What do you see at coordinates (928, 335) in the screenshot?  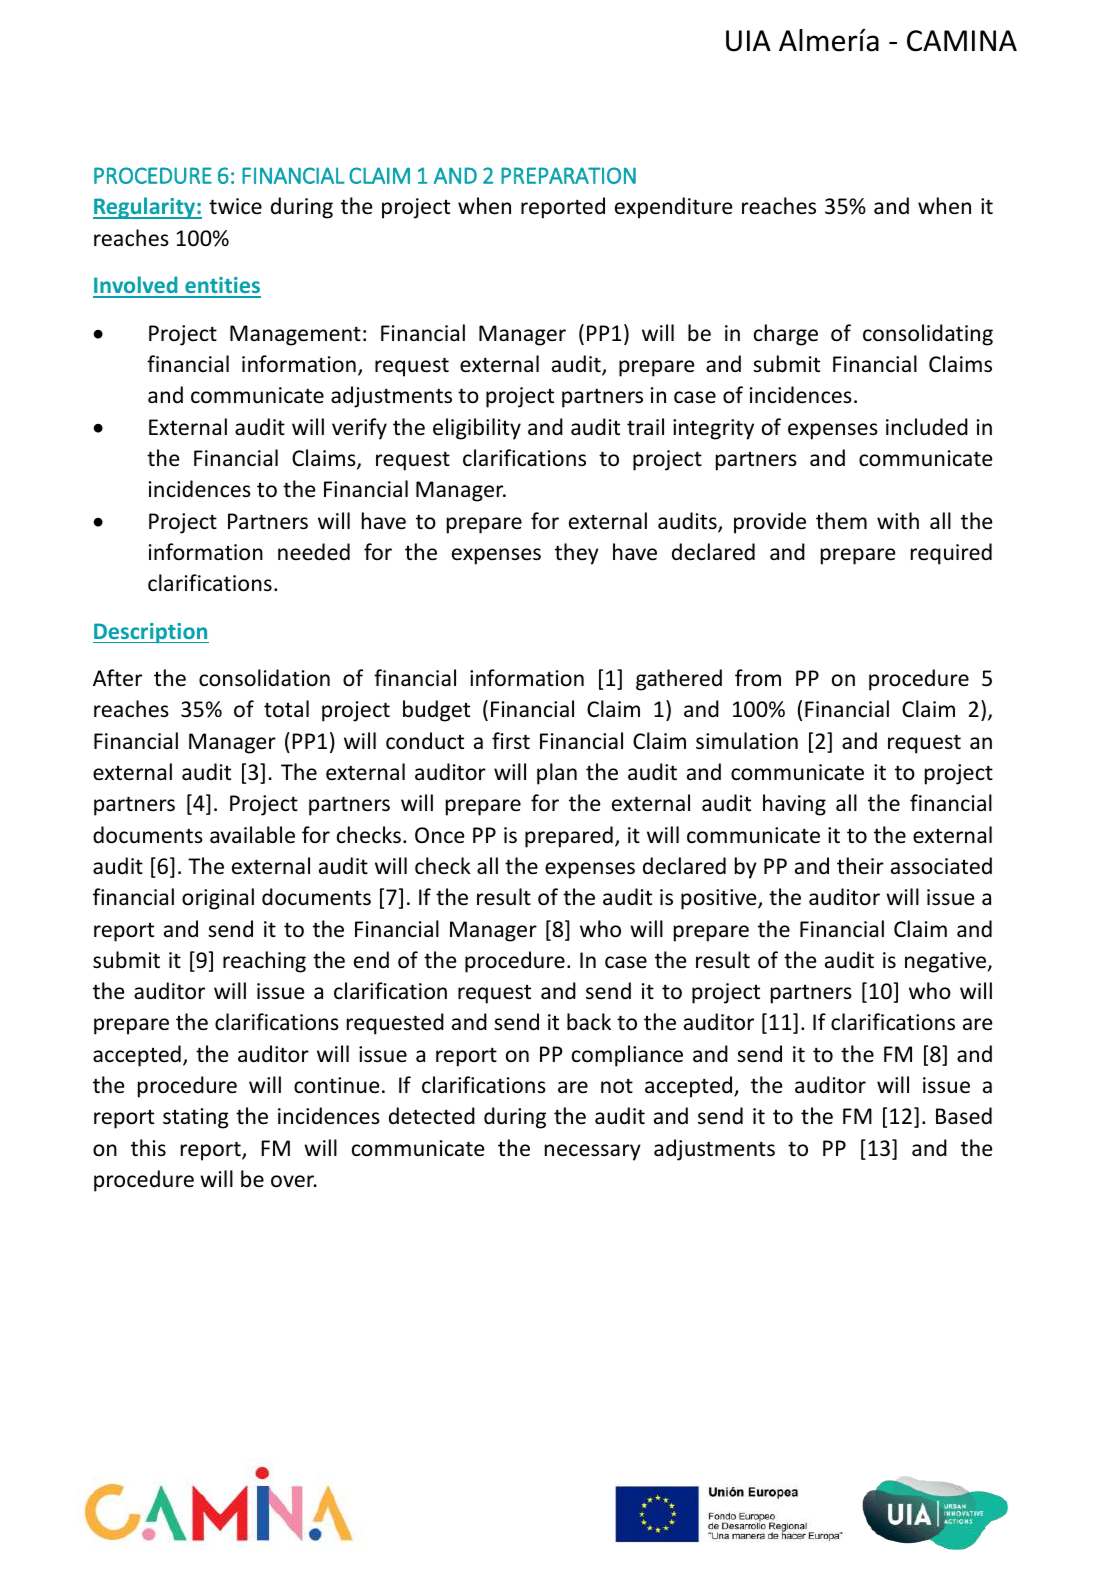 I see `consolidating` at bounding box center [928, 335].
